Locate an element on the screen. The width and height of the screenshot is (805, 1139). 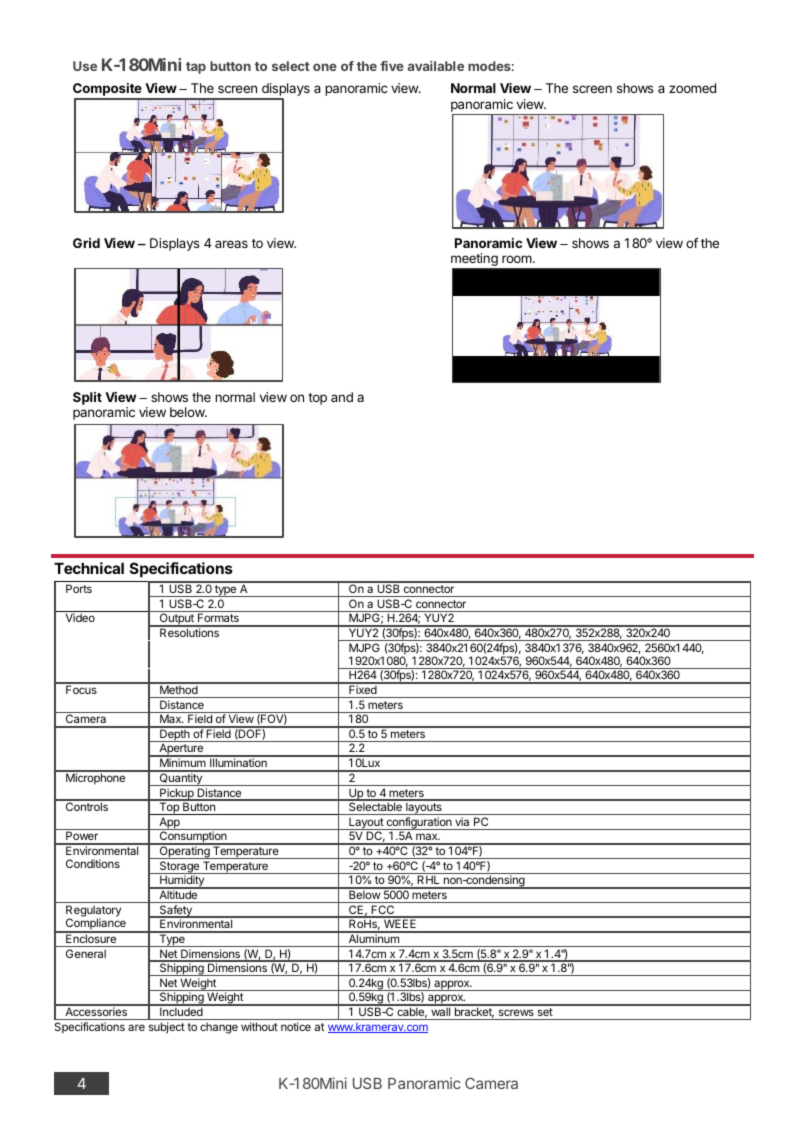
areas is located at coordinates (231, 244).
